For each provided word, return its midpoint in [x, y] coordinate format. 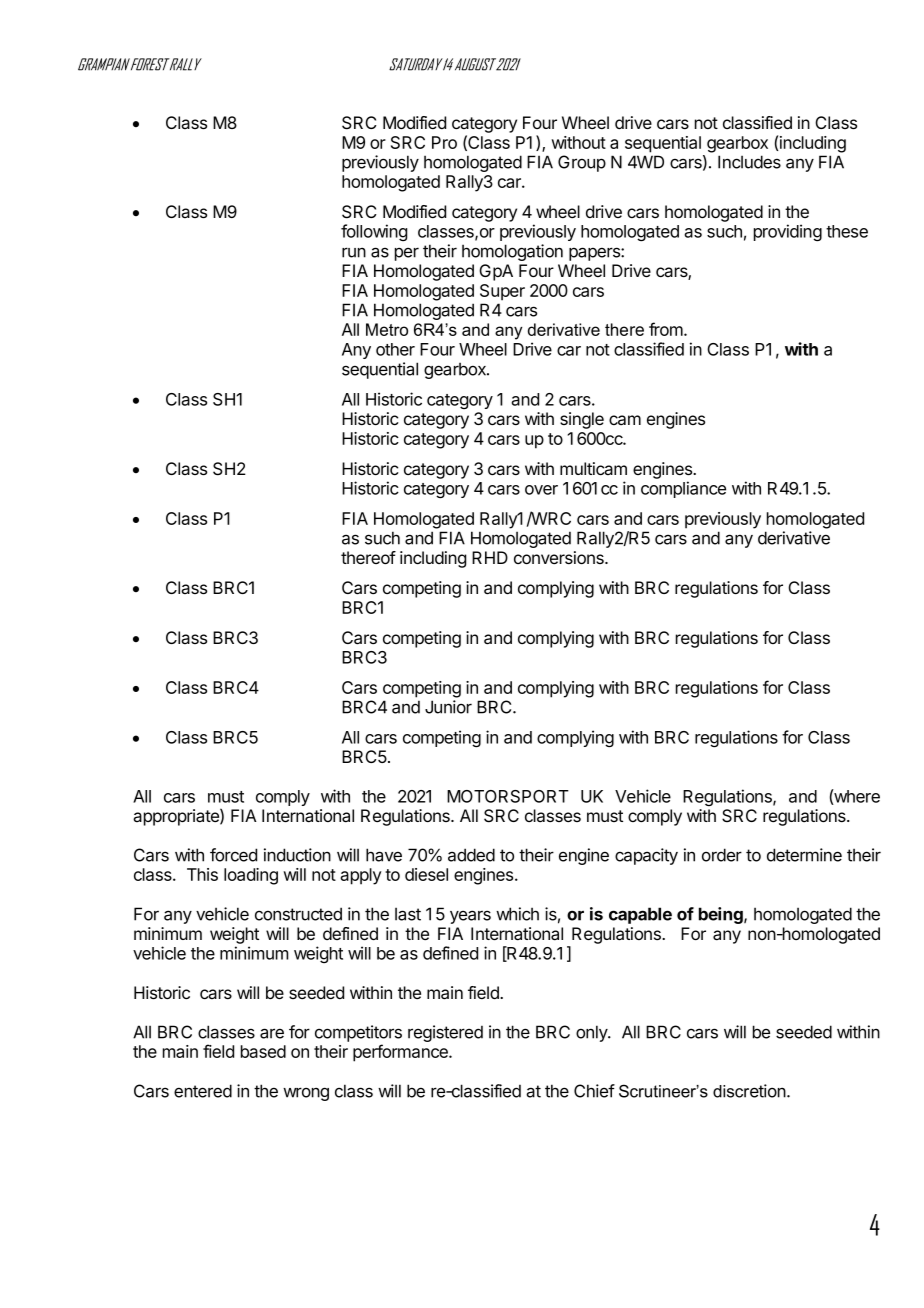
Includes [749, 162]
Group [582, 163]
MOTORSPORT [508, 796]
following [374, 232]
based [263, 1051]
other [395, 349]
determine [804, 855]
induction [297, 855]
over [541, 490]
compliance [683, 489]
